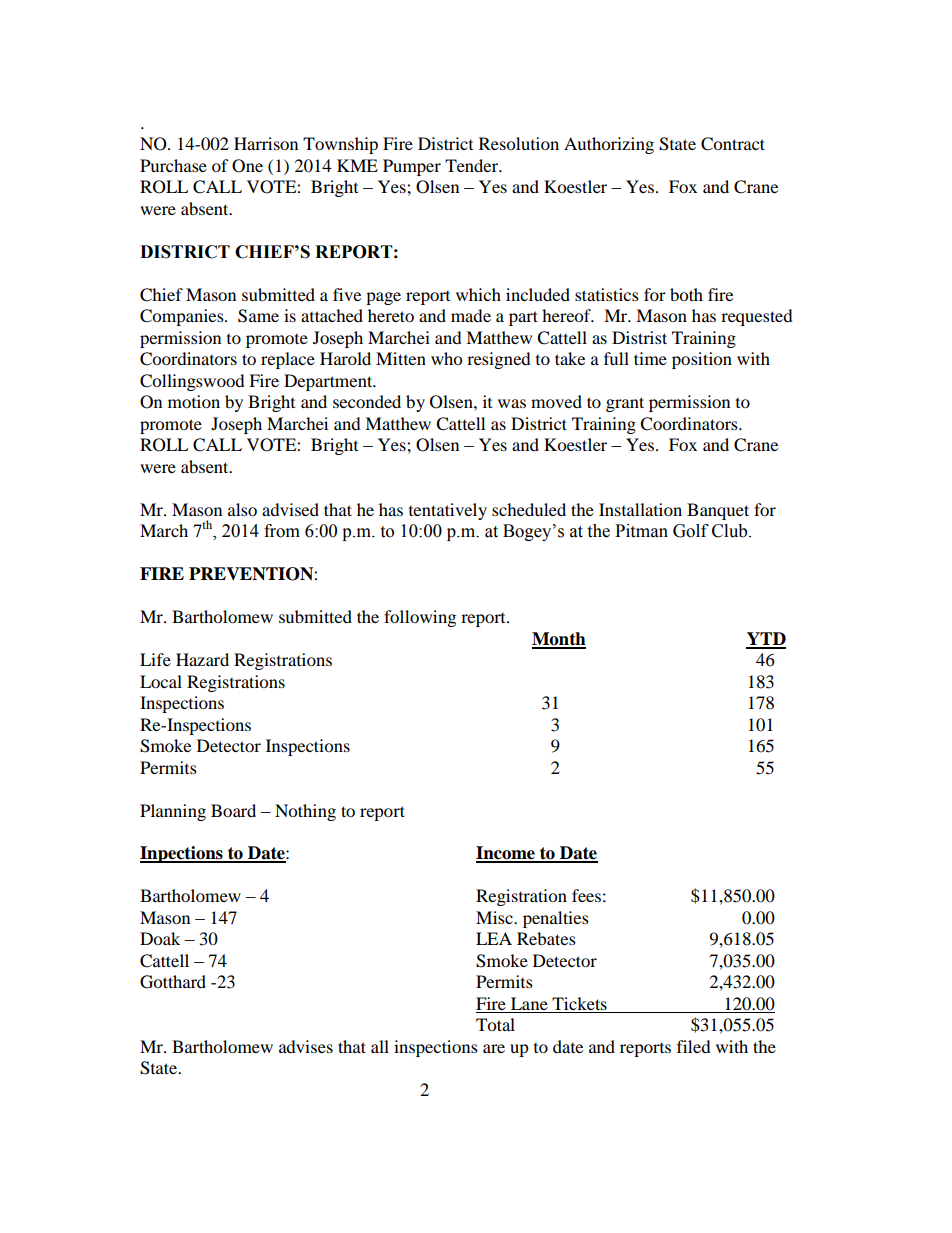 This page has height=1233, width=952. I want to click on Contract, so click(733, 144).
